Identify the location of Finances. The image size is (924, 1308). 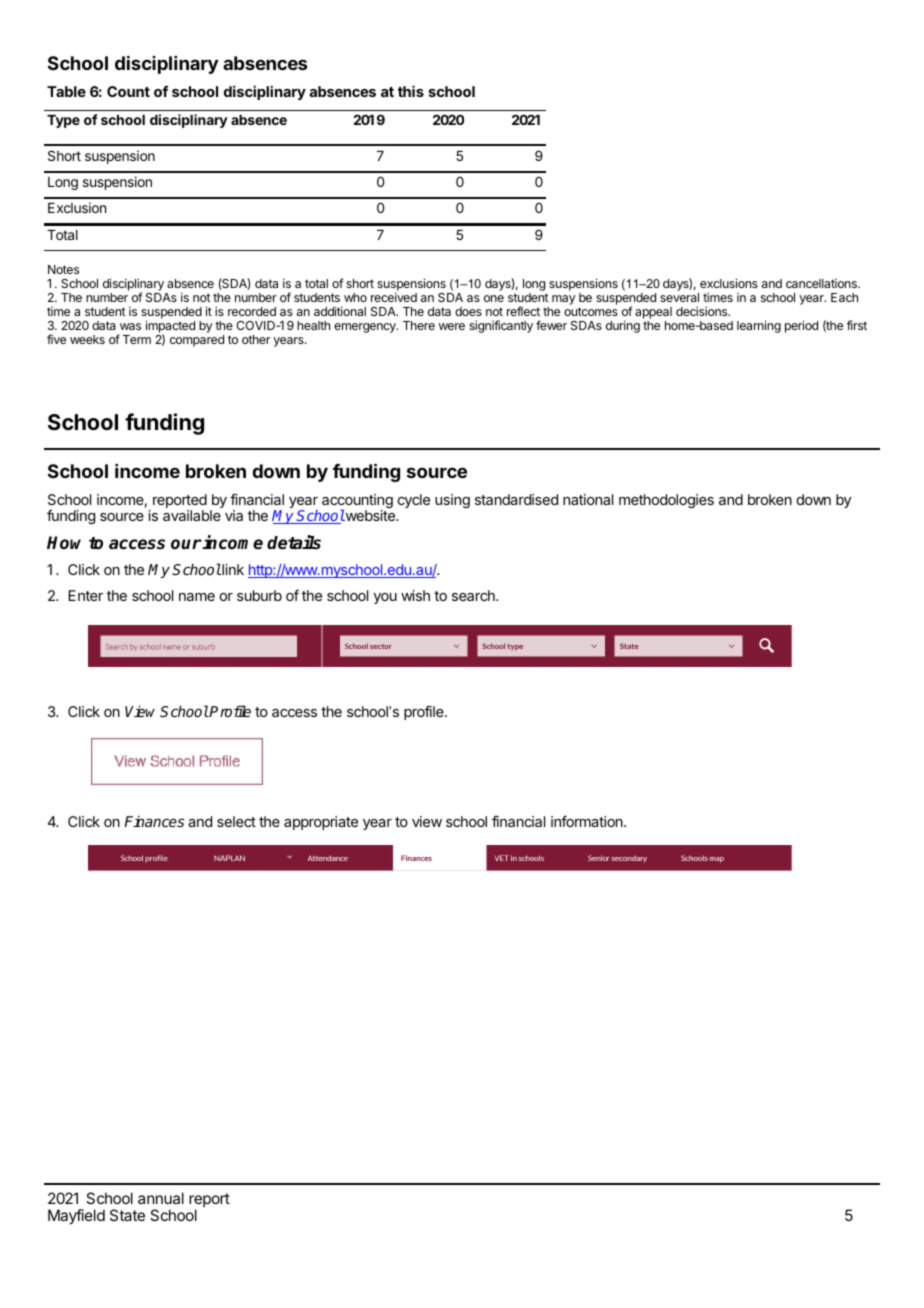
(154, 821).
